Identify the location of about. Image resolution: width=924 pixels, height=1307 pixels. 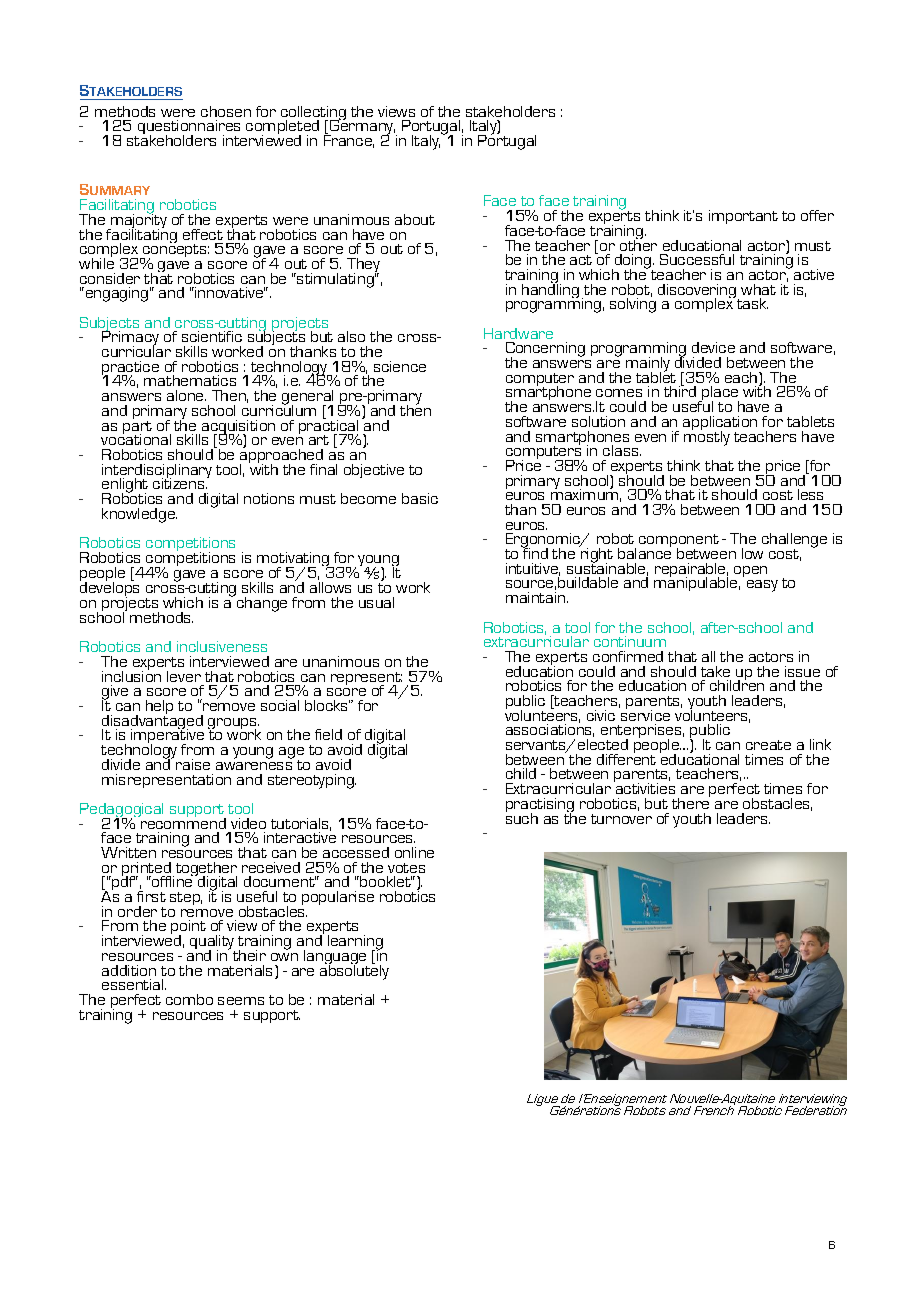
(415, 219).
